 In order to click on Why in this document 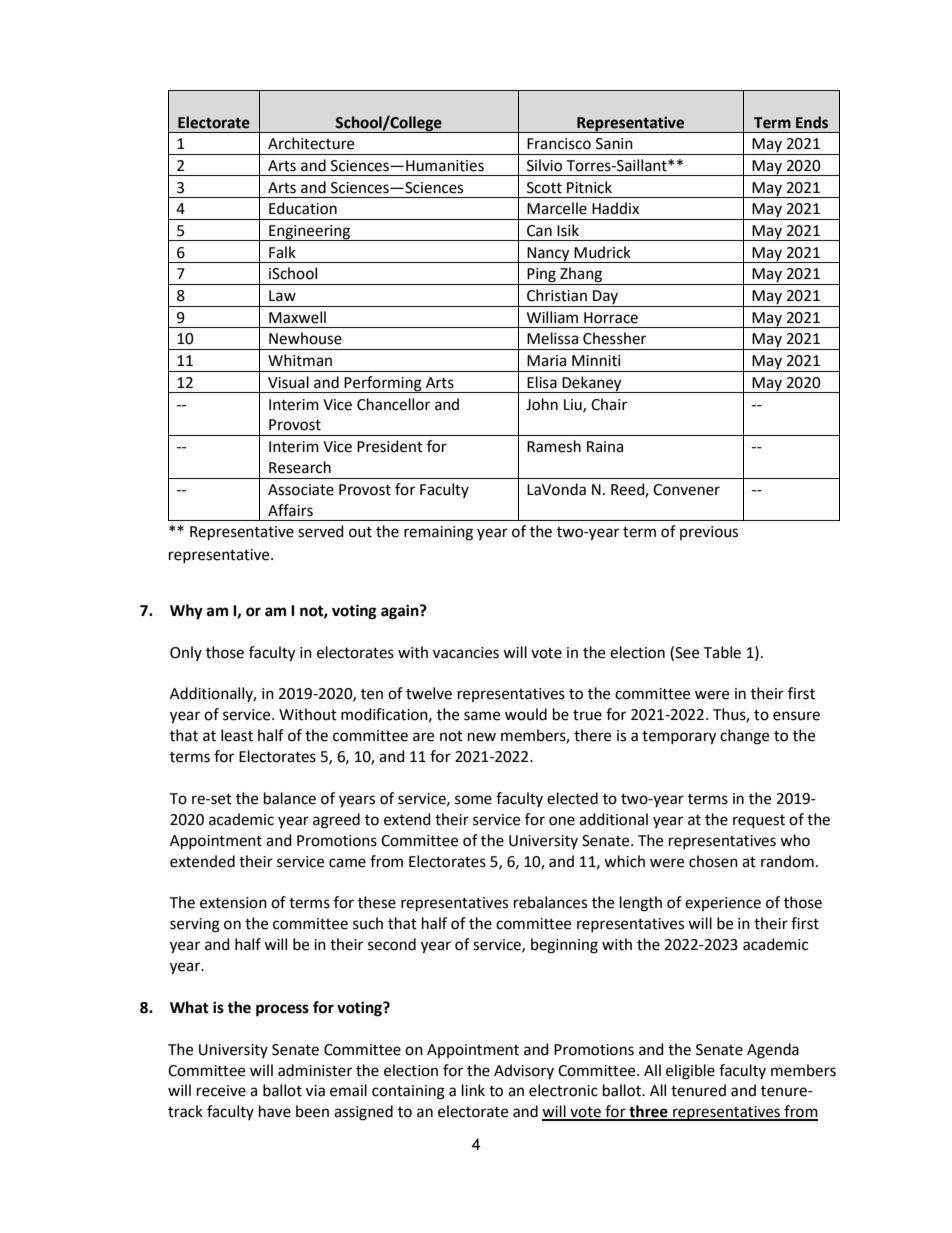, I will do `click(186, 612)`.
